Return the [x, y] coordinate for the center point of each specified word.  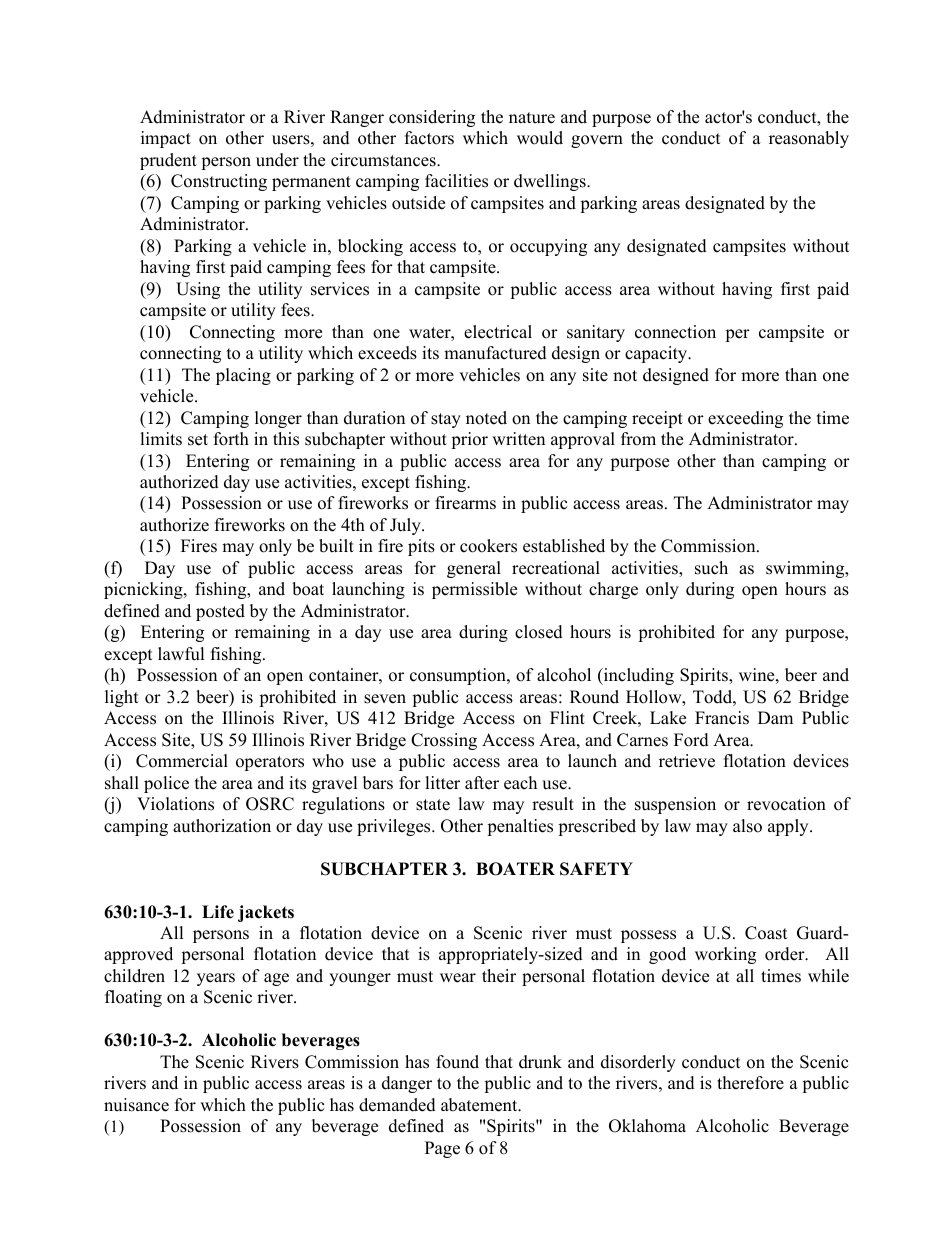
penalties [520, 827]
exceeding [745, 419]
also [747, 826]
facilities [456, 181]
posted [220, 612]
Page [442, 1149]
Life [218, 912]
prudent [168, 161]
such [711, 568]
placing [243, 376]
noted [486, 418]
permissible [474, 590]
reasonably [809, 139]
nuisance [136, 1105]
